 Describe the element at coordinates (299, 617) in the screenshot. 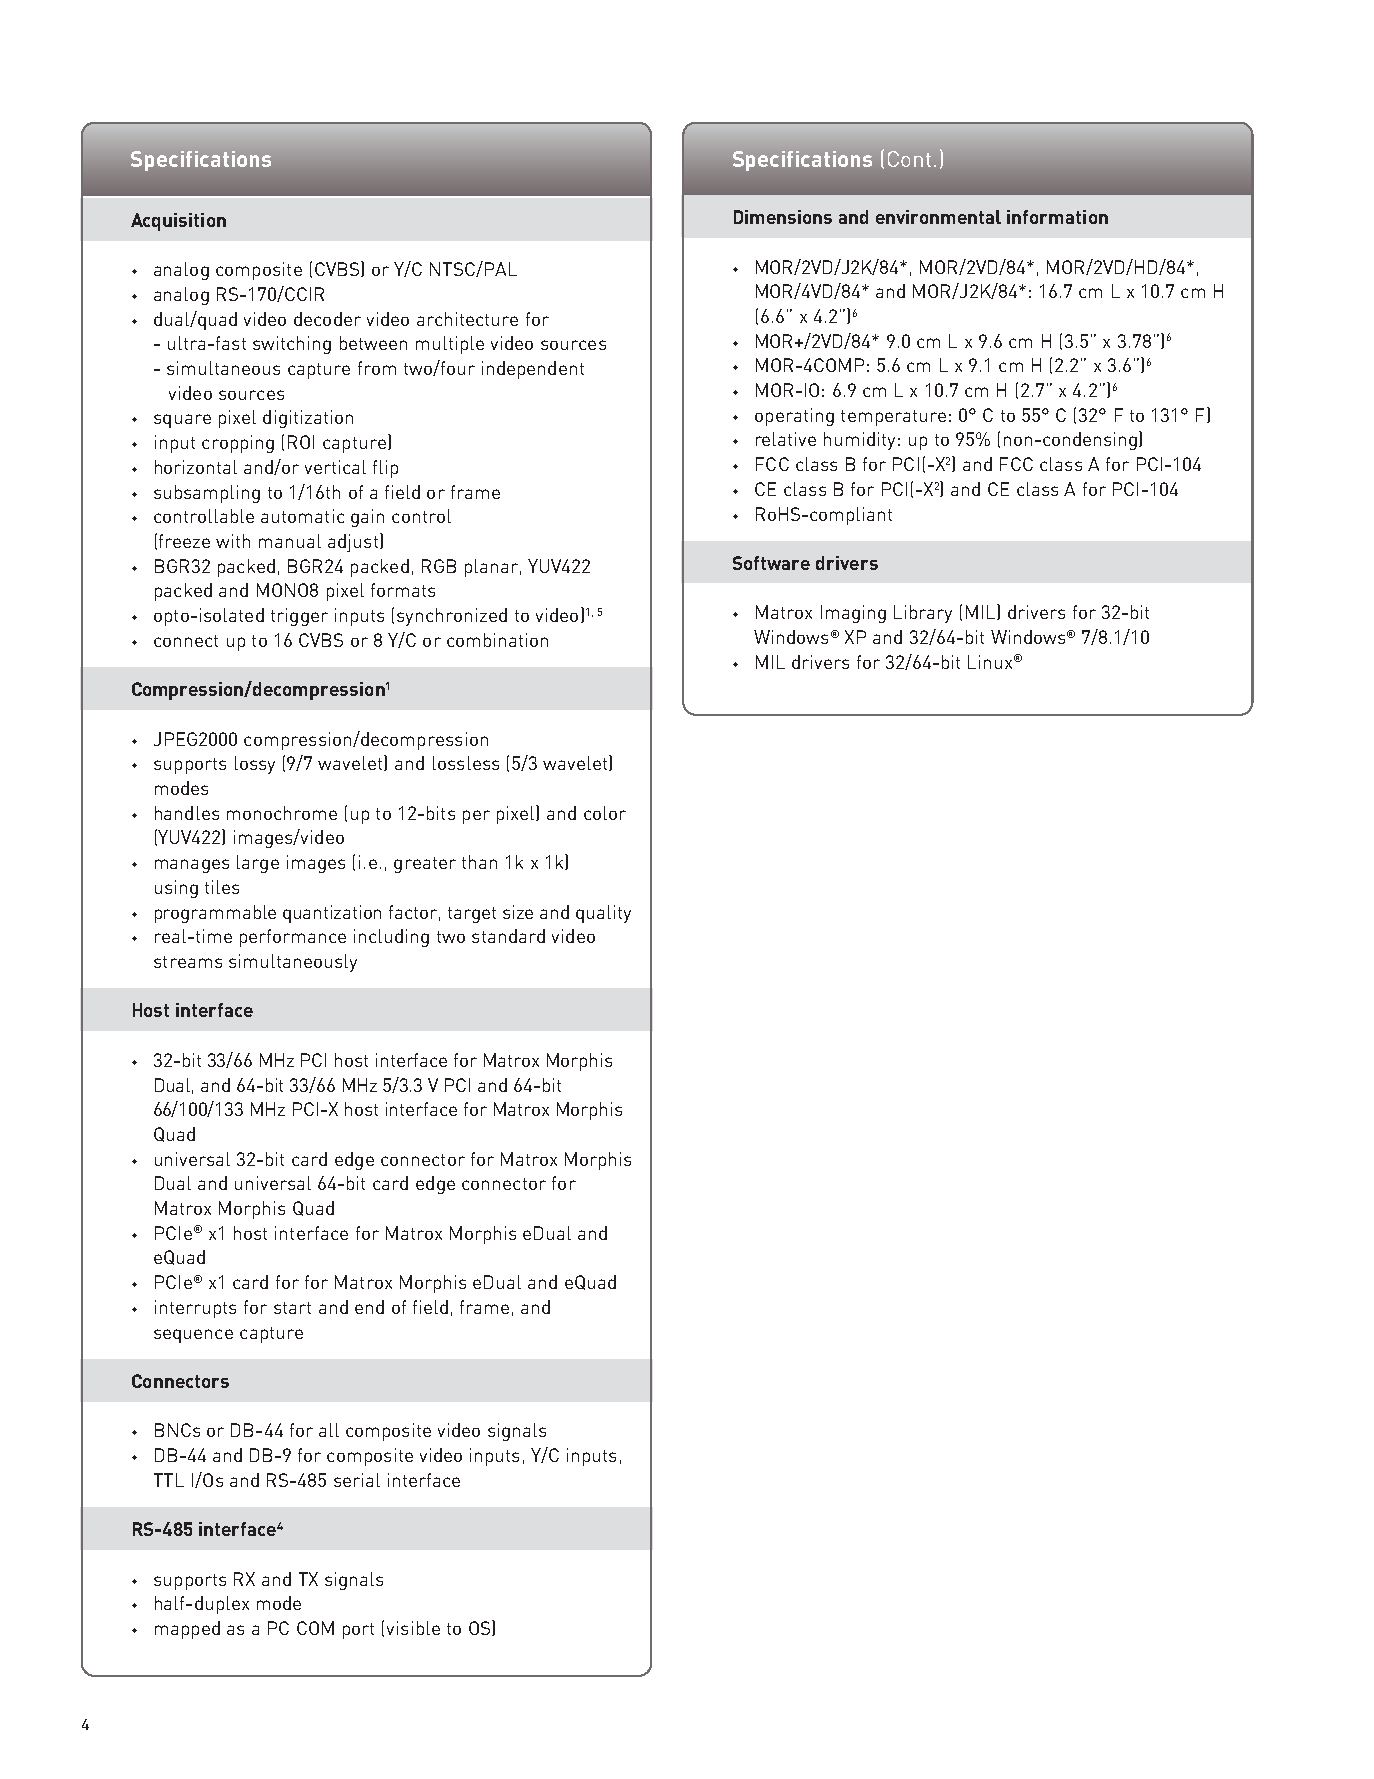

I see `trigger` at that location.
